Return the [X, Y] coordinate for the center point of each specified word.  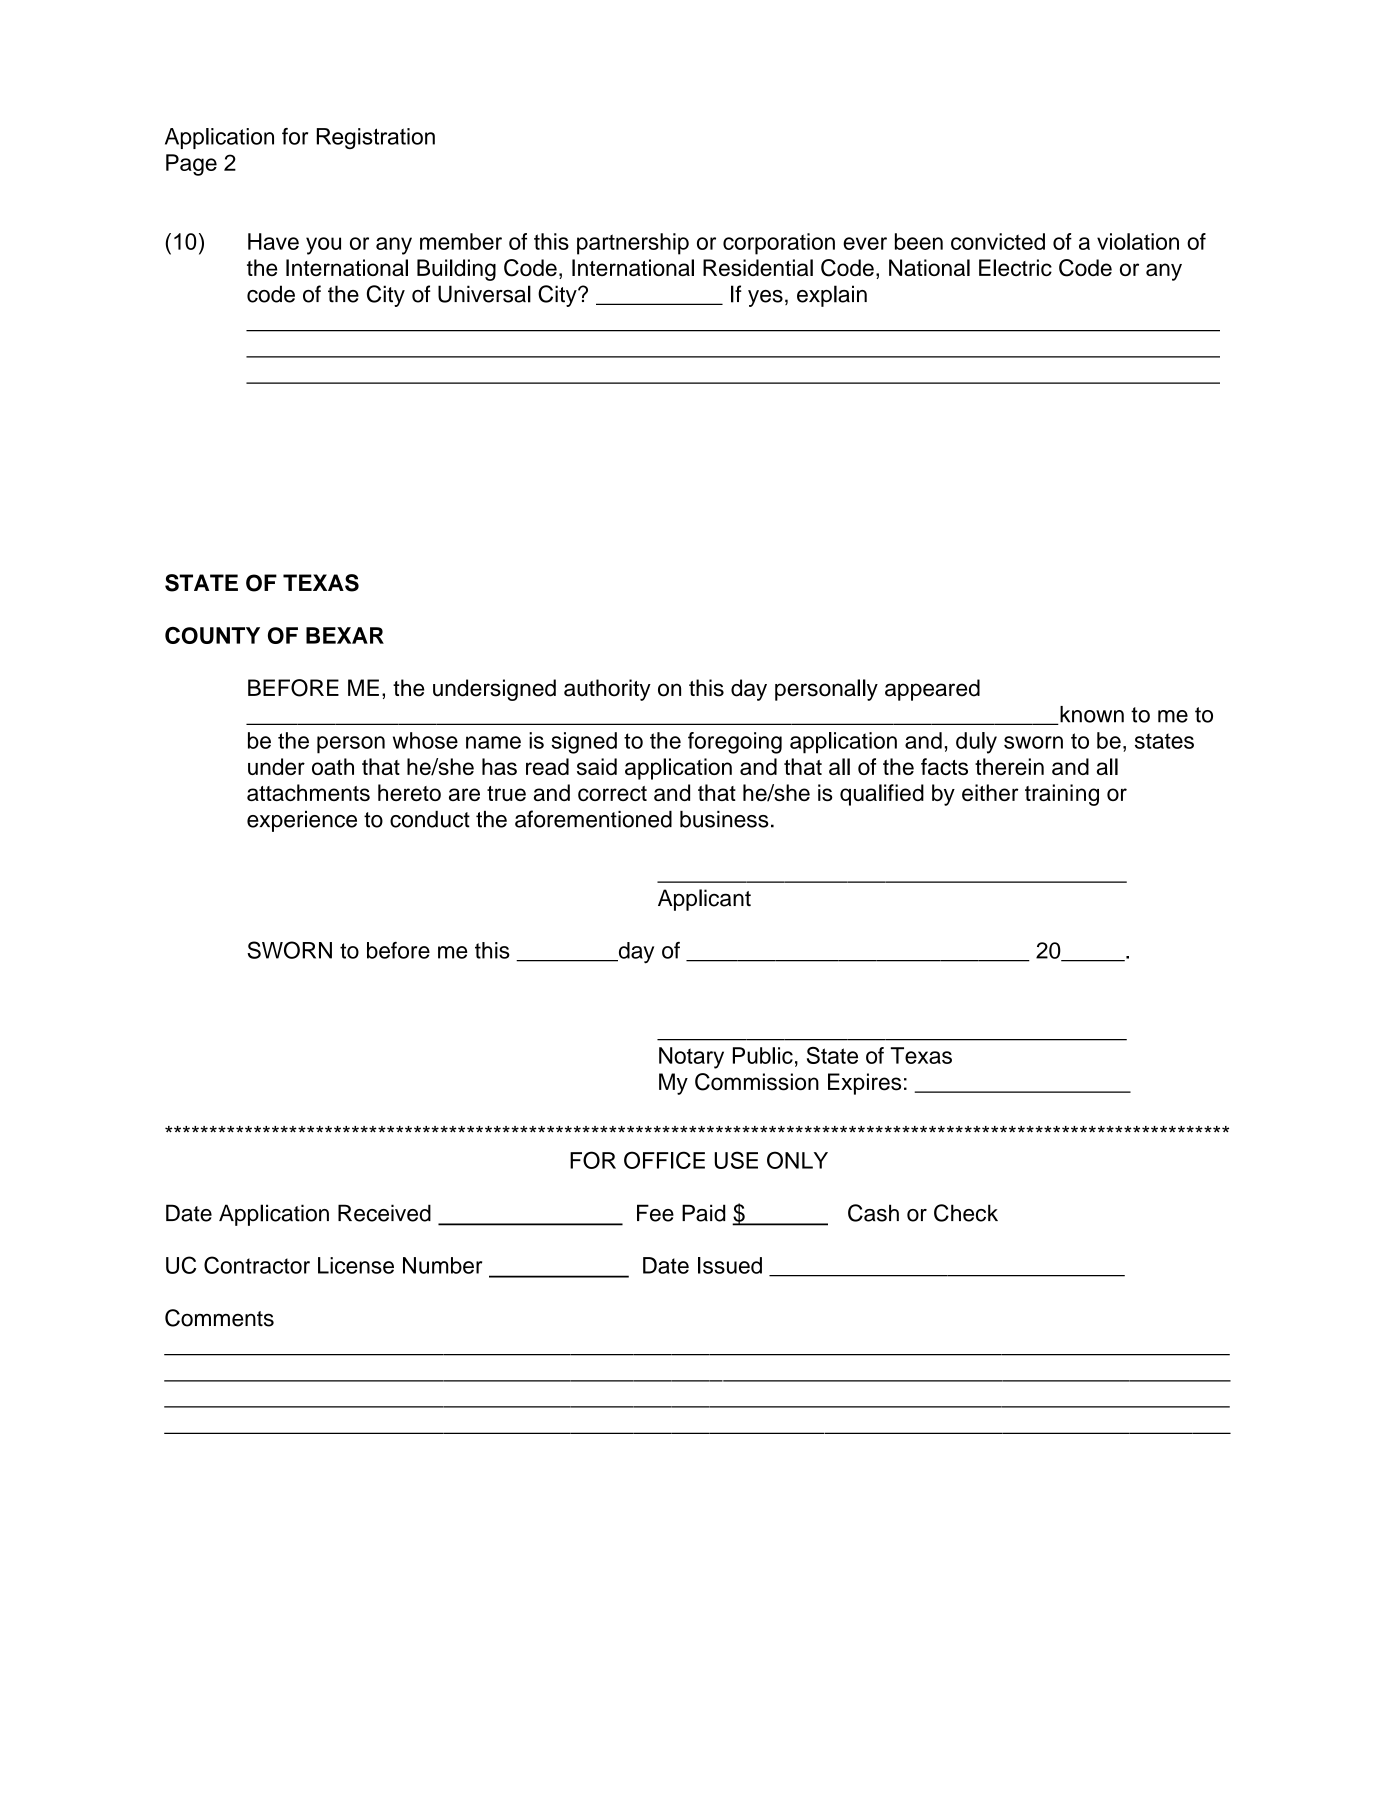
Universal [484, 294]
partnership [633, 244]
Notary [691, 1058]
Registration [376, 138]
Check [966, 1213]
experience [302, 821]
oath [333, 766]
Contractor [257, 1265]
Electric [1015, 267]
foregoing [735, 743]
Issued [730, 1265]
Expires [864, 1084]
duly [976, 743]
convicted [998, 241]
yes [765, 298]
